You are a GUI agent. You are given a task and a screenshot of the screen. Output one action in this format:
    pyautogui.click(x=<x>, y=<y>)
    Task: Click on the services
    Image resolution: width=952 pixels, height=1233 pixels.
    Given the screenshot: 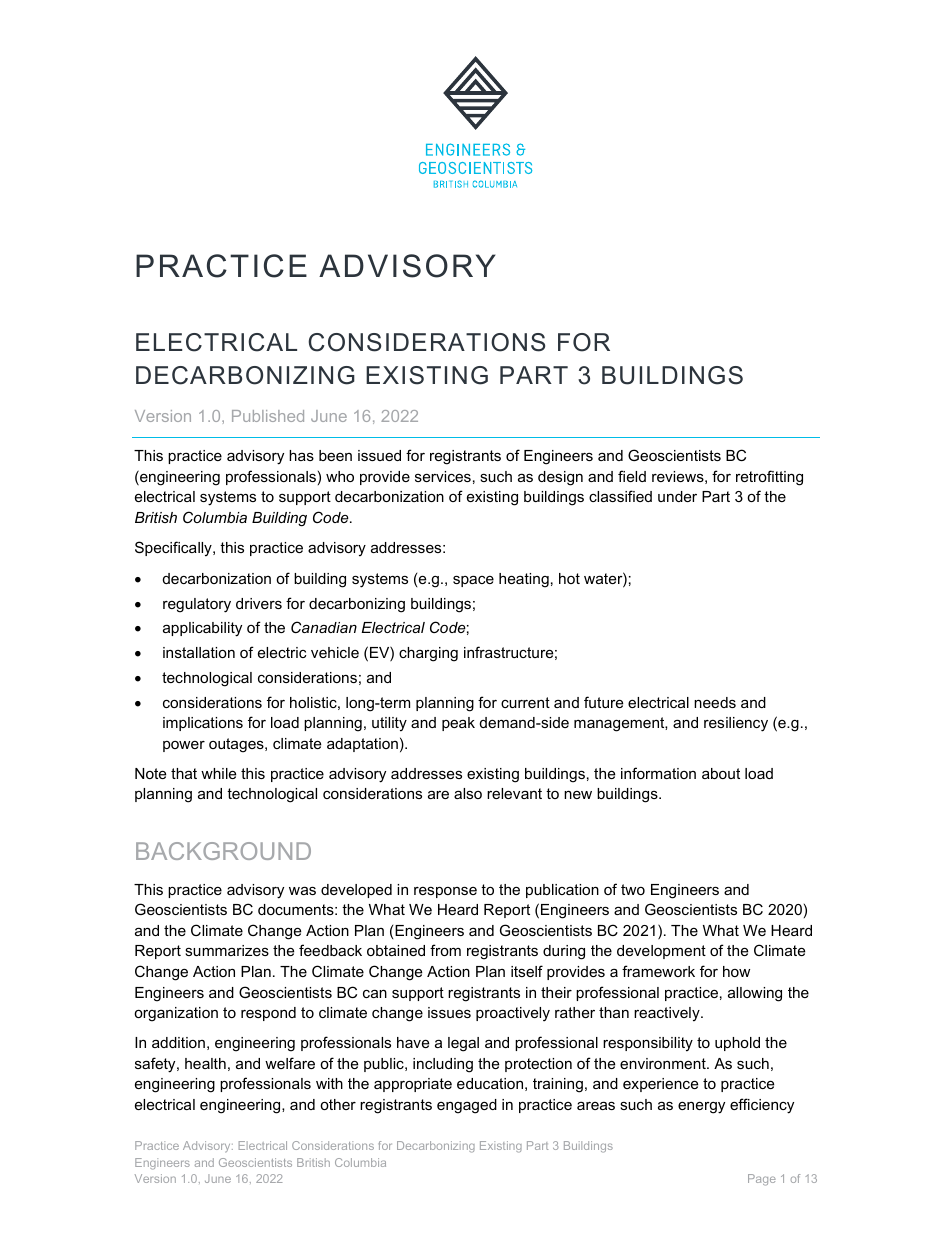 What is the action you would take?
    pyautogui.click(x=443, y=476)
